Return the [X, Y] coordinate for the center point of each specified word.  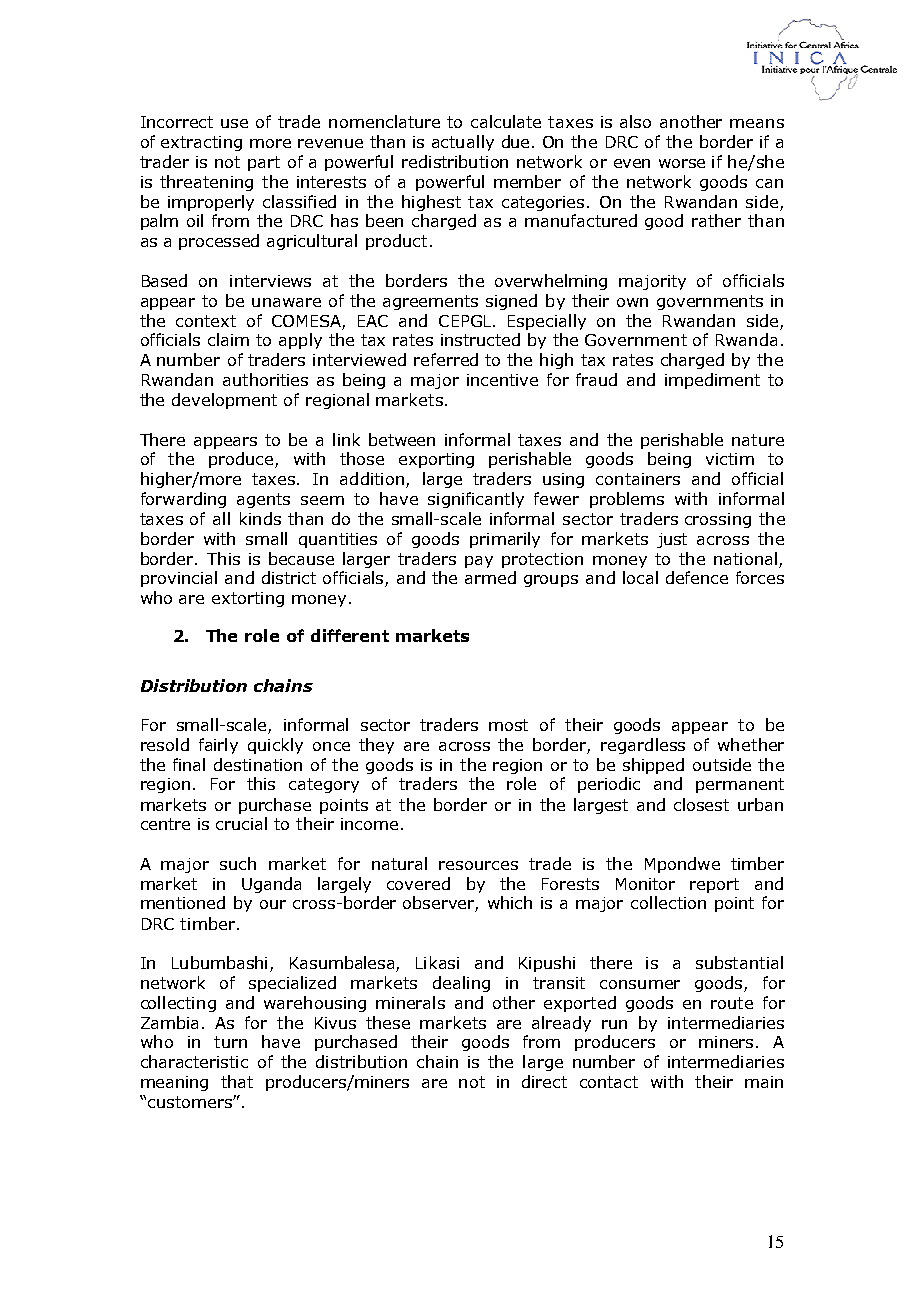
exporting [436, 460]
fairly [218, 746]
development [224, 401]
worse [682, 163]
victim [730, 459]
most [508, 725]
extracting [201, 143]
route [732, 1003]
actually [463, 143]
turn [230, 1042]
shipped [653, 766]
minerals [410, 1002]
